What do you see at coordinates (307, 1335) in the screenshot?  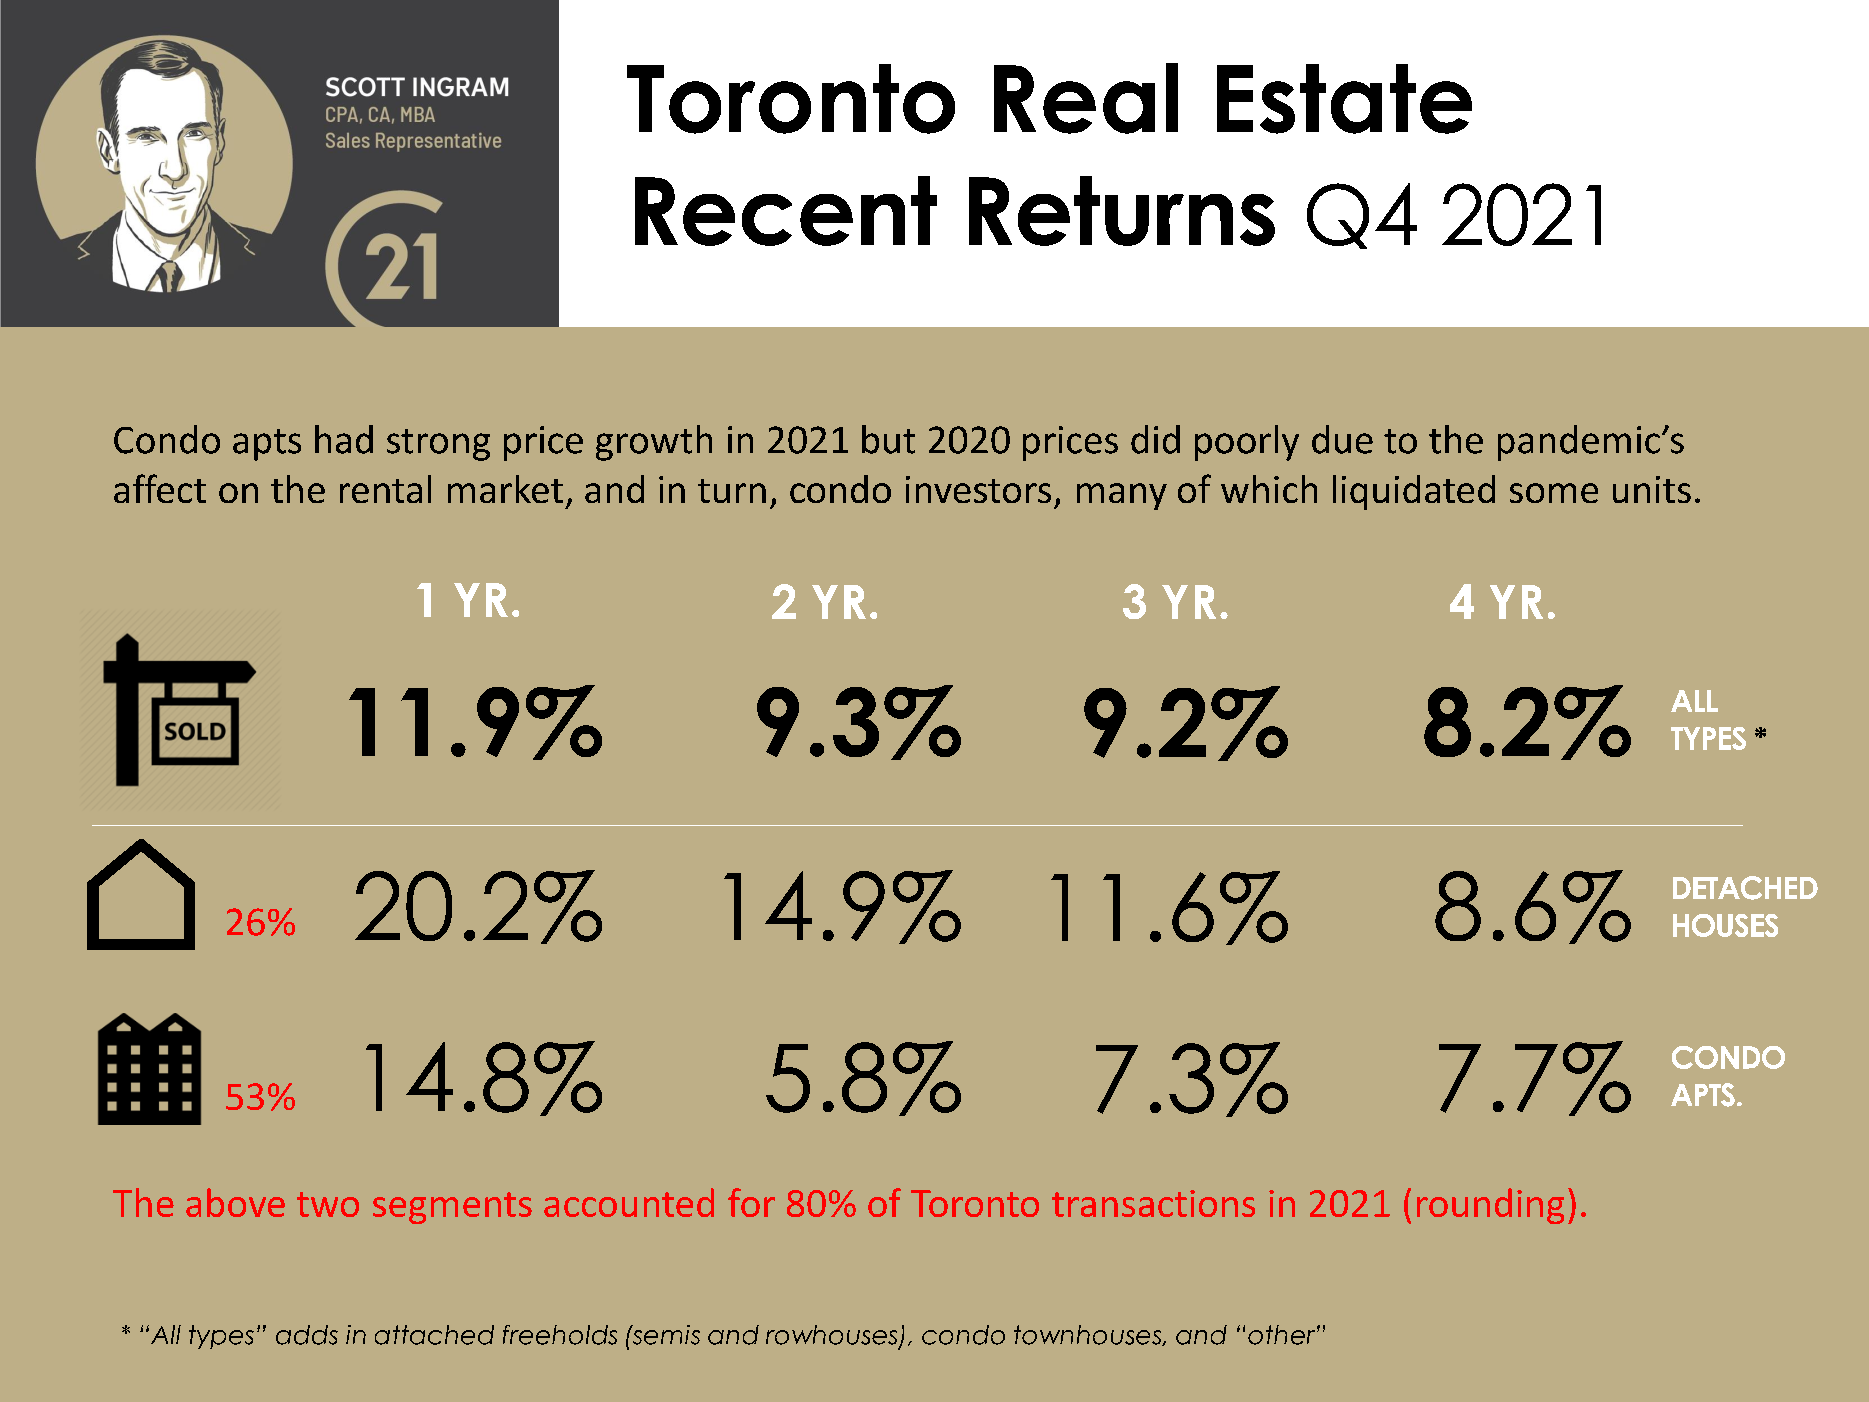 I see `adds` at bounding box center [307, 1335].
